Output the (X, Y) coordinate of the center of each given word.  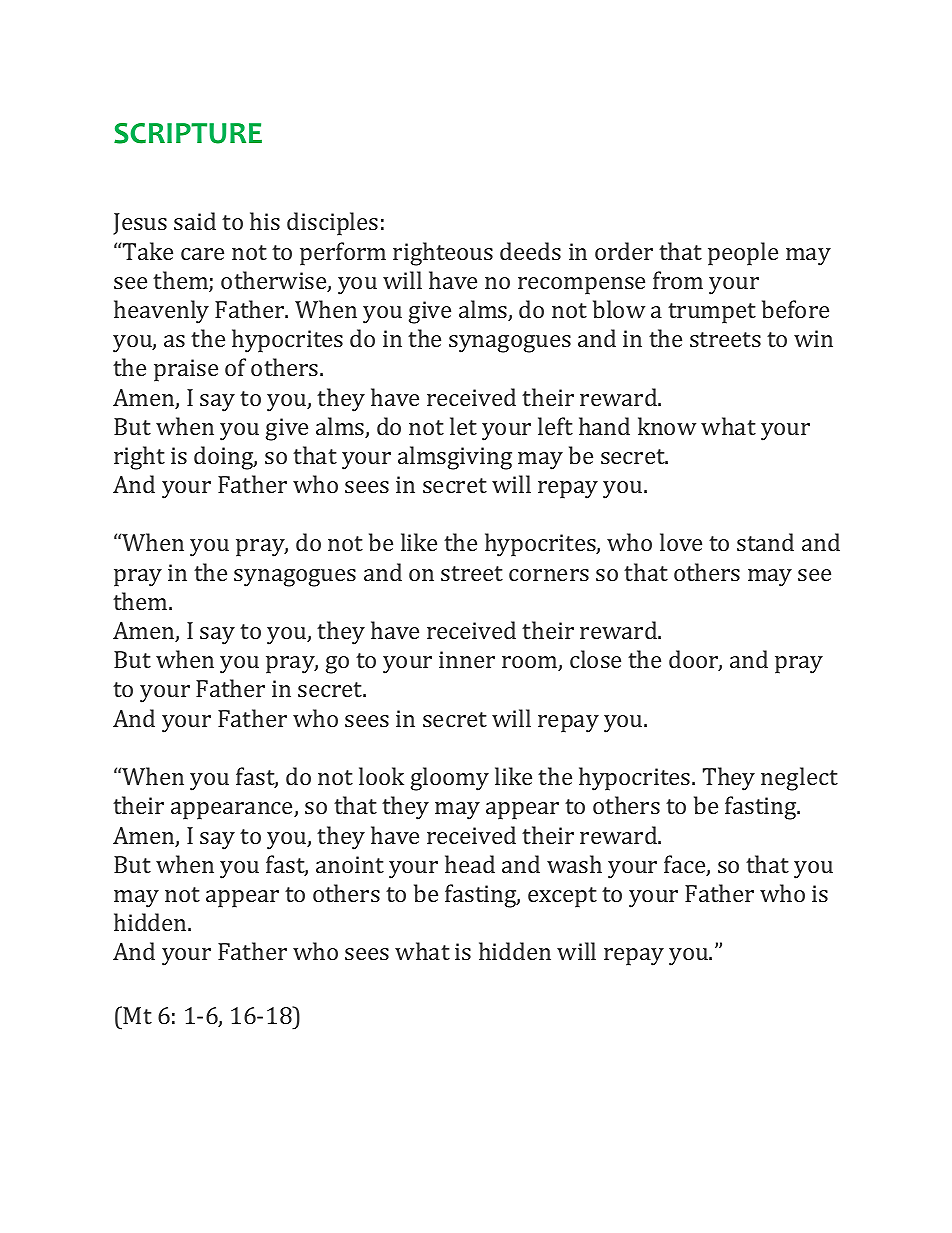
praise (186, 370)
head (470, 864)
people (743, 254)
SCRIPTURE (188, 133)
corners (549, 575)
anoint (350, 864)
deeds (530, 251)
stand (765, 542)
